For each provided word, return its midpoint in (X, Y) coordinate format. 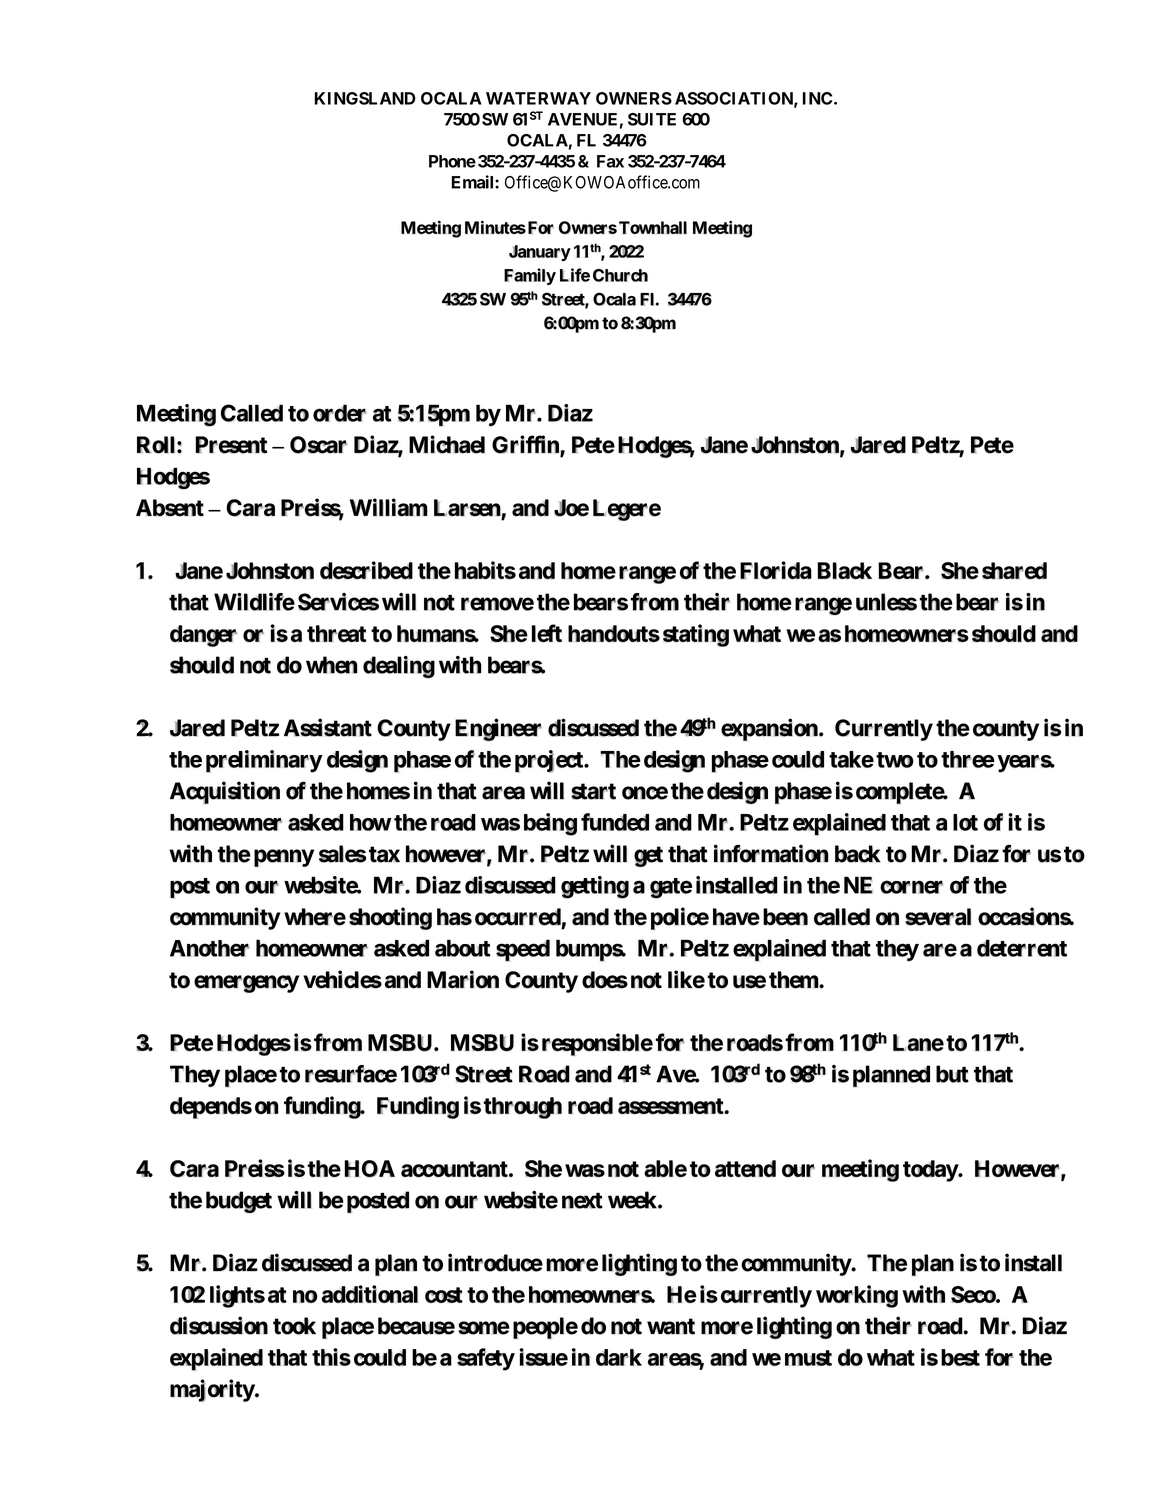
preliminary (264, 761)
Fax (610, 161)
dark (619, 1357)
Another (210, 948)
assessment (671, 1106)
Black (844, 571)
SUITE (652, 119)
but (952, 1074)
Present (231, 445)
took (294, 1326)
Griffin (526, 445)
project (550, 761)
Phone (452, 161)
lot (965, 822)
